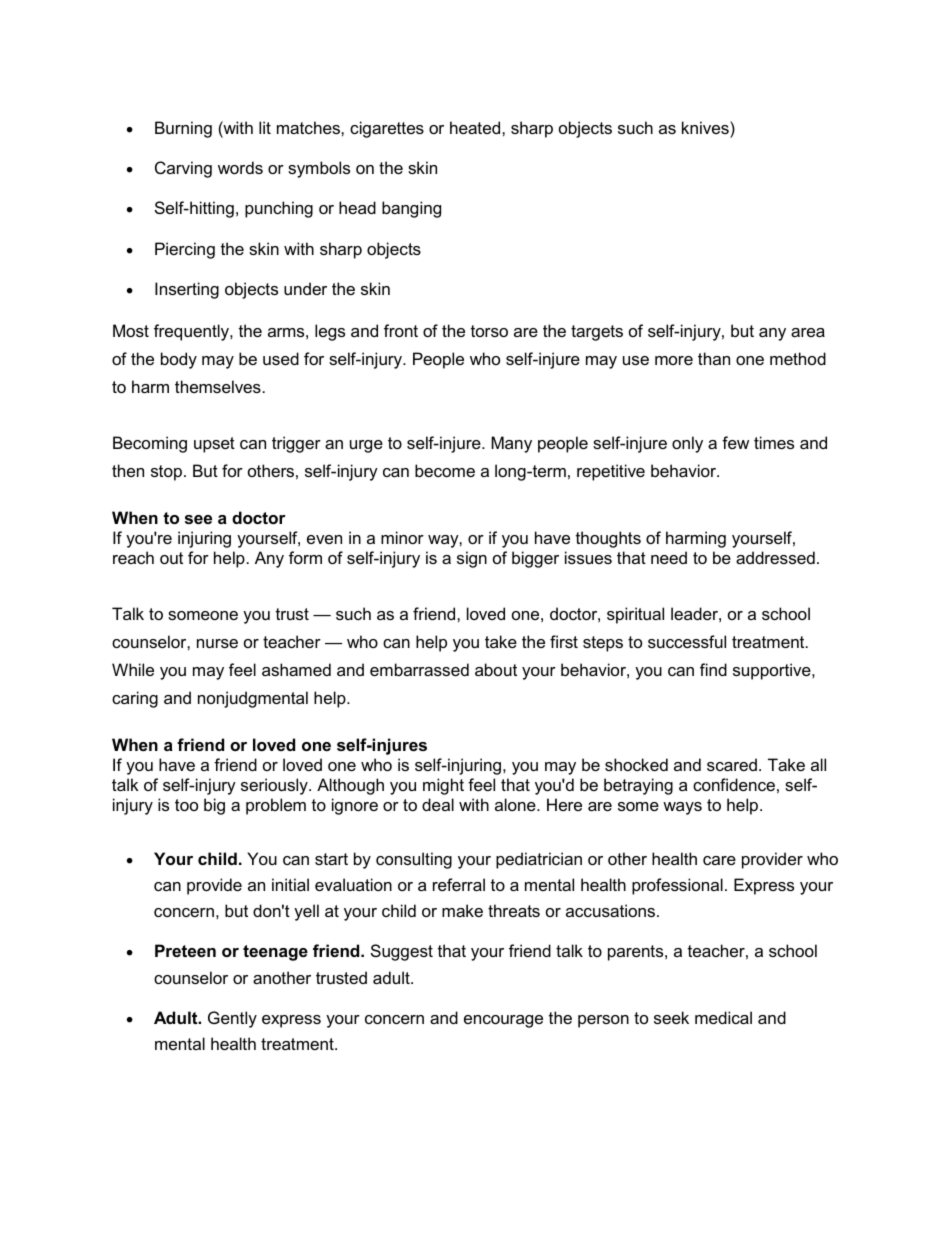 The width and height of the screenshot is (952, 1233). Describe the element at coordinates (775, 557) in the screenshot. I see `addressed` at that location.
